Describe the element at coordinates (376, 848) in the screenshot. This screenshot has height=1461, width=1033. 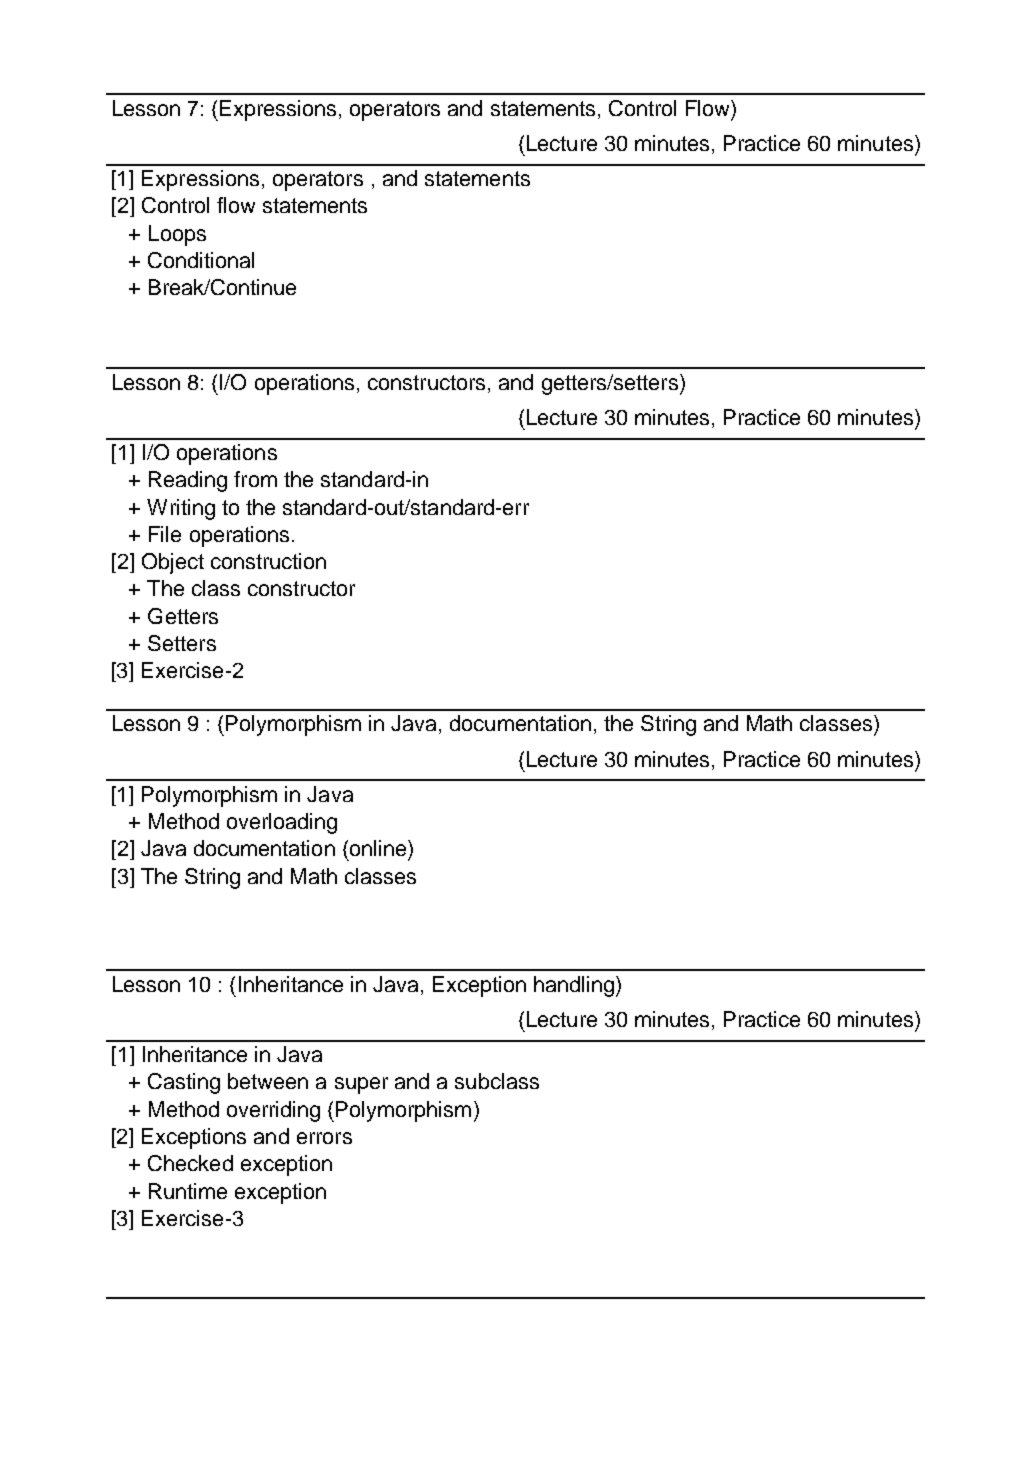
I see `online` at that location.
